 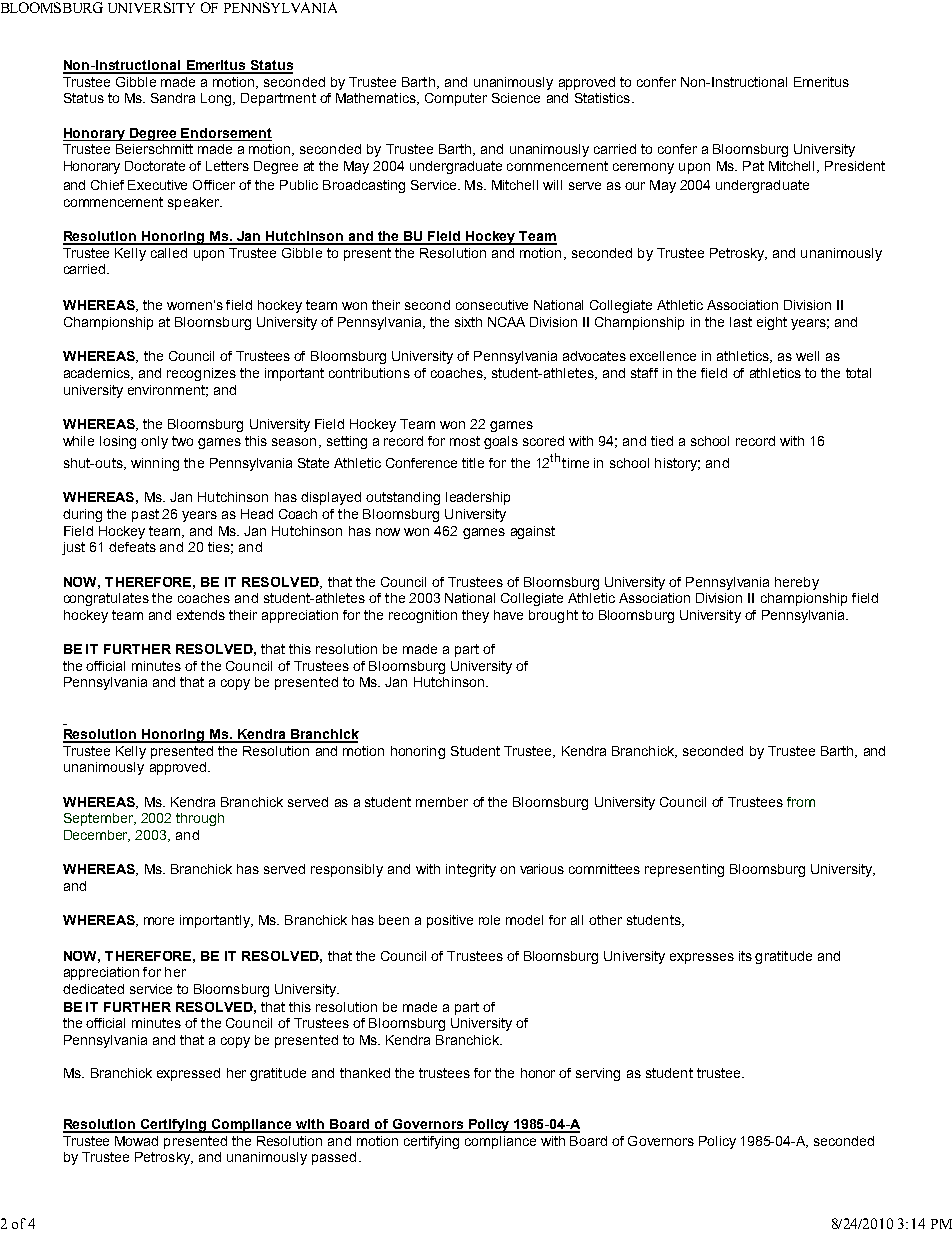 What do you see at coordinates (365, 1073) in the screenshot?
I see `thanked` at bounding box center [365, 1073].
